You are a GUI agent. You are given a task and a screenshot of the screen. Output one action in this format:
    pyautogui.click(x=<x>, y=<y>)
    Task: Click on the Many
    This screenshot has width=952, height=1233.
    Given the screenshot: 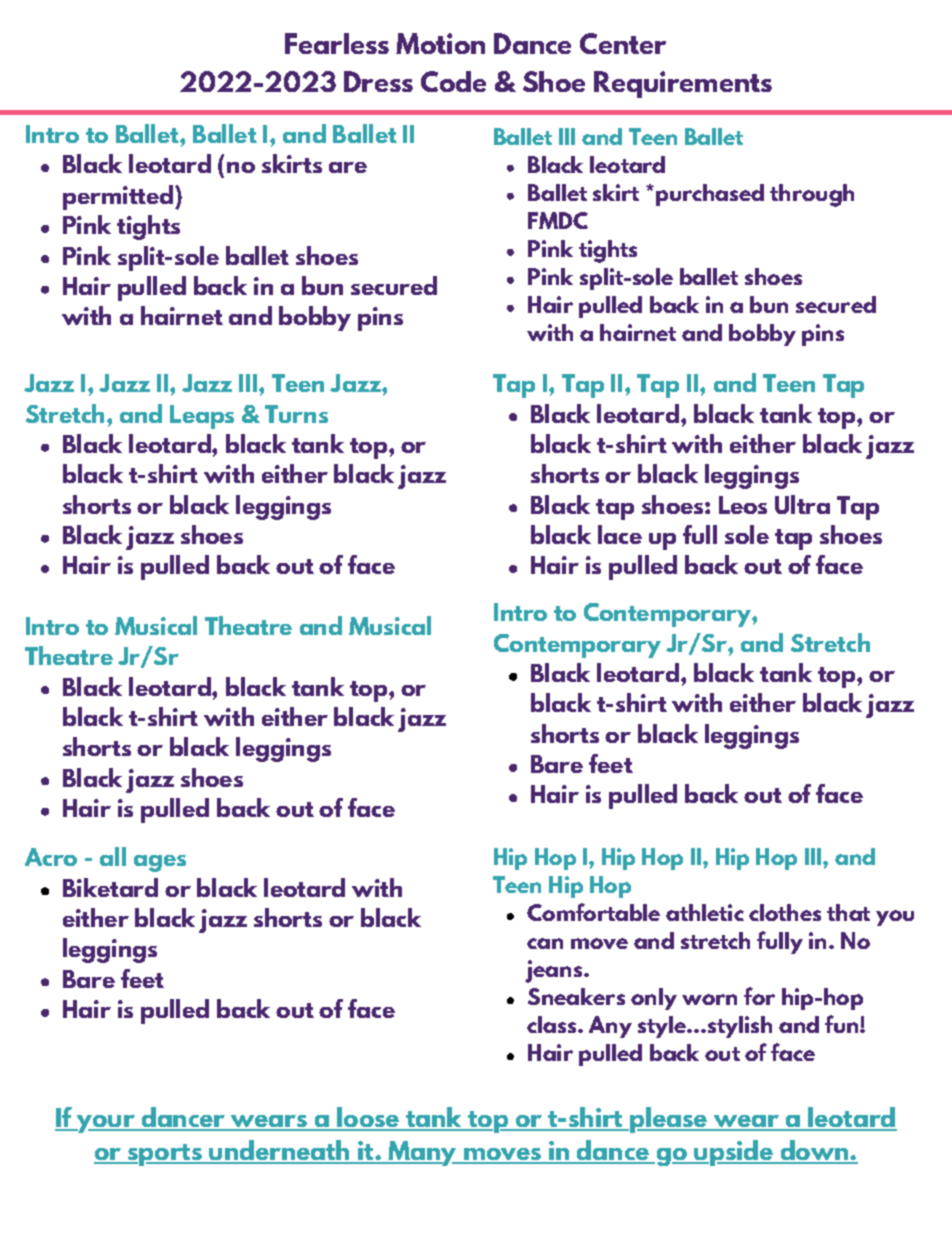 What is the action you would take?
    pyautogui.click(x=423, y=1153)
